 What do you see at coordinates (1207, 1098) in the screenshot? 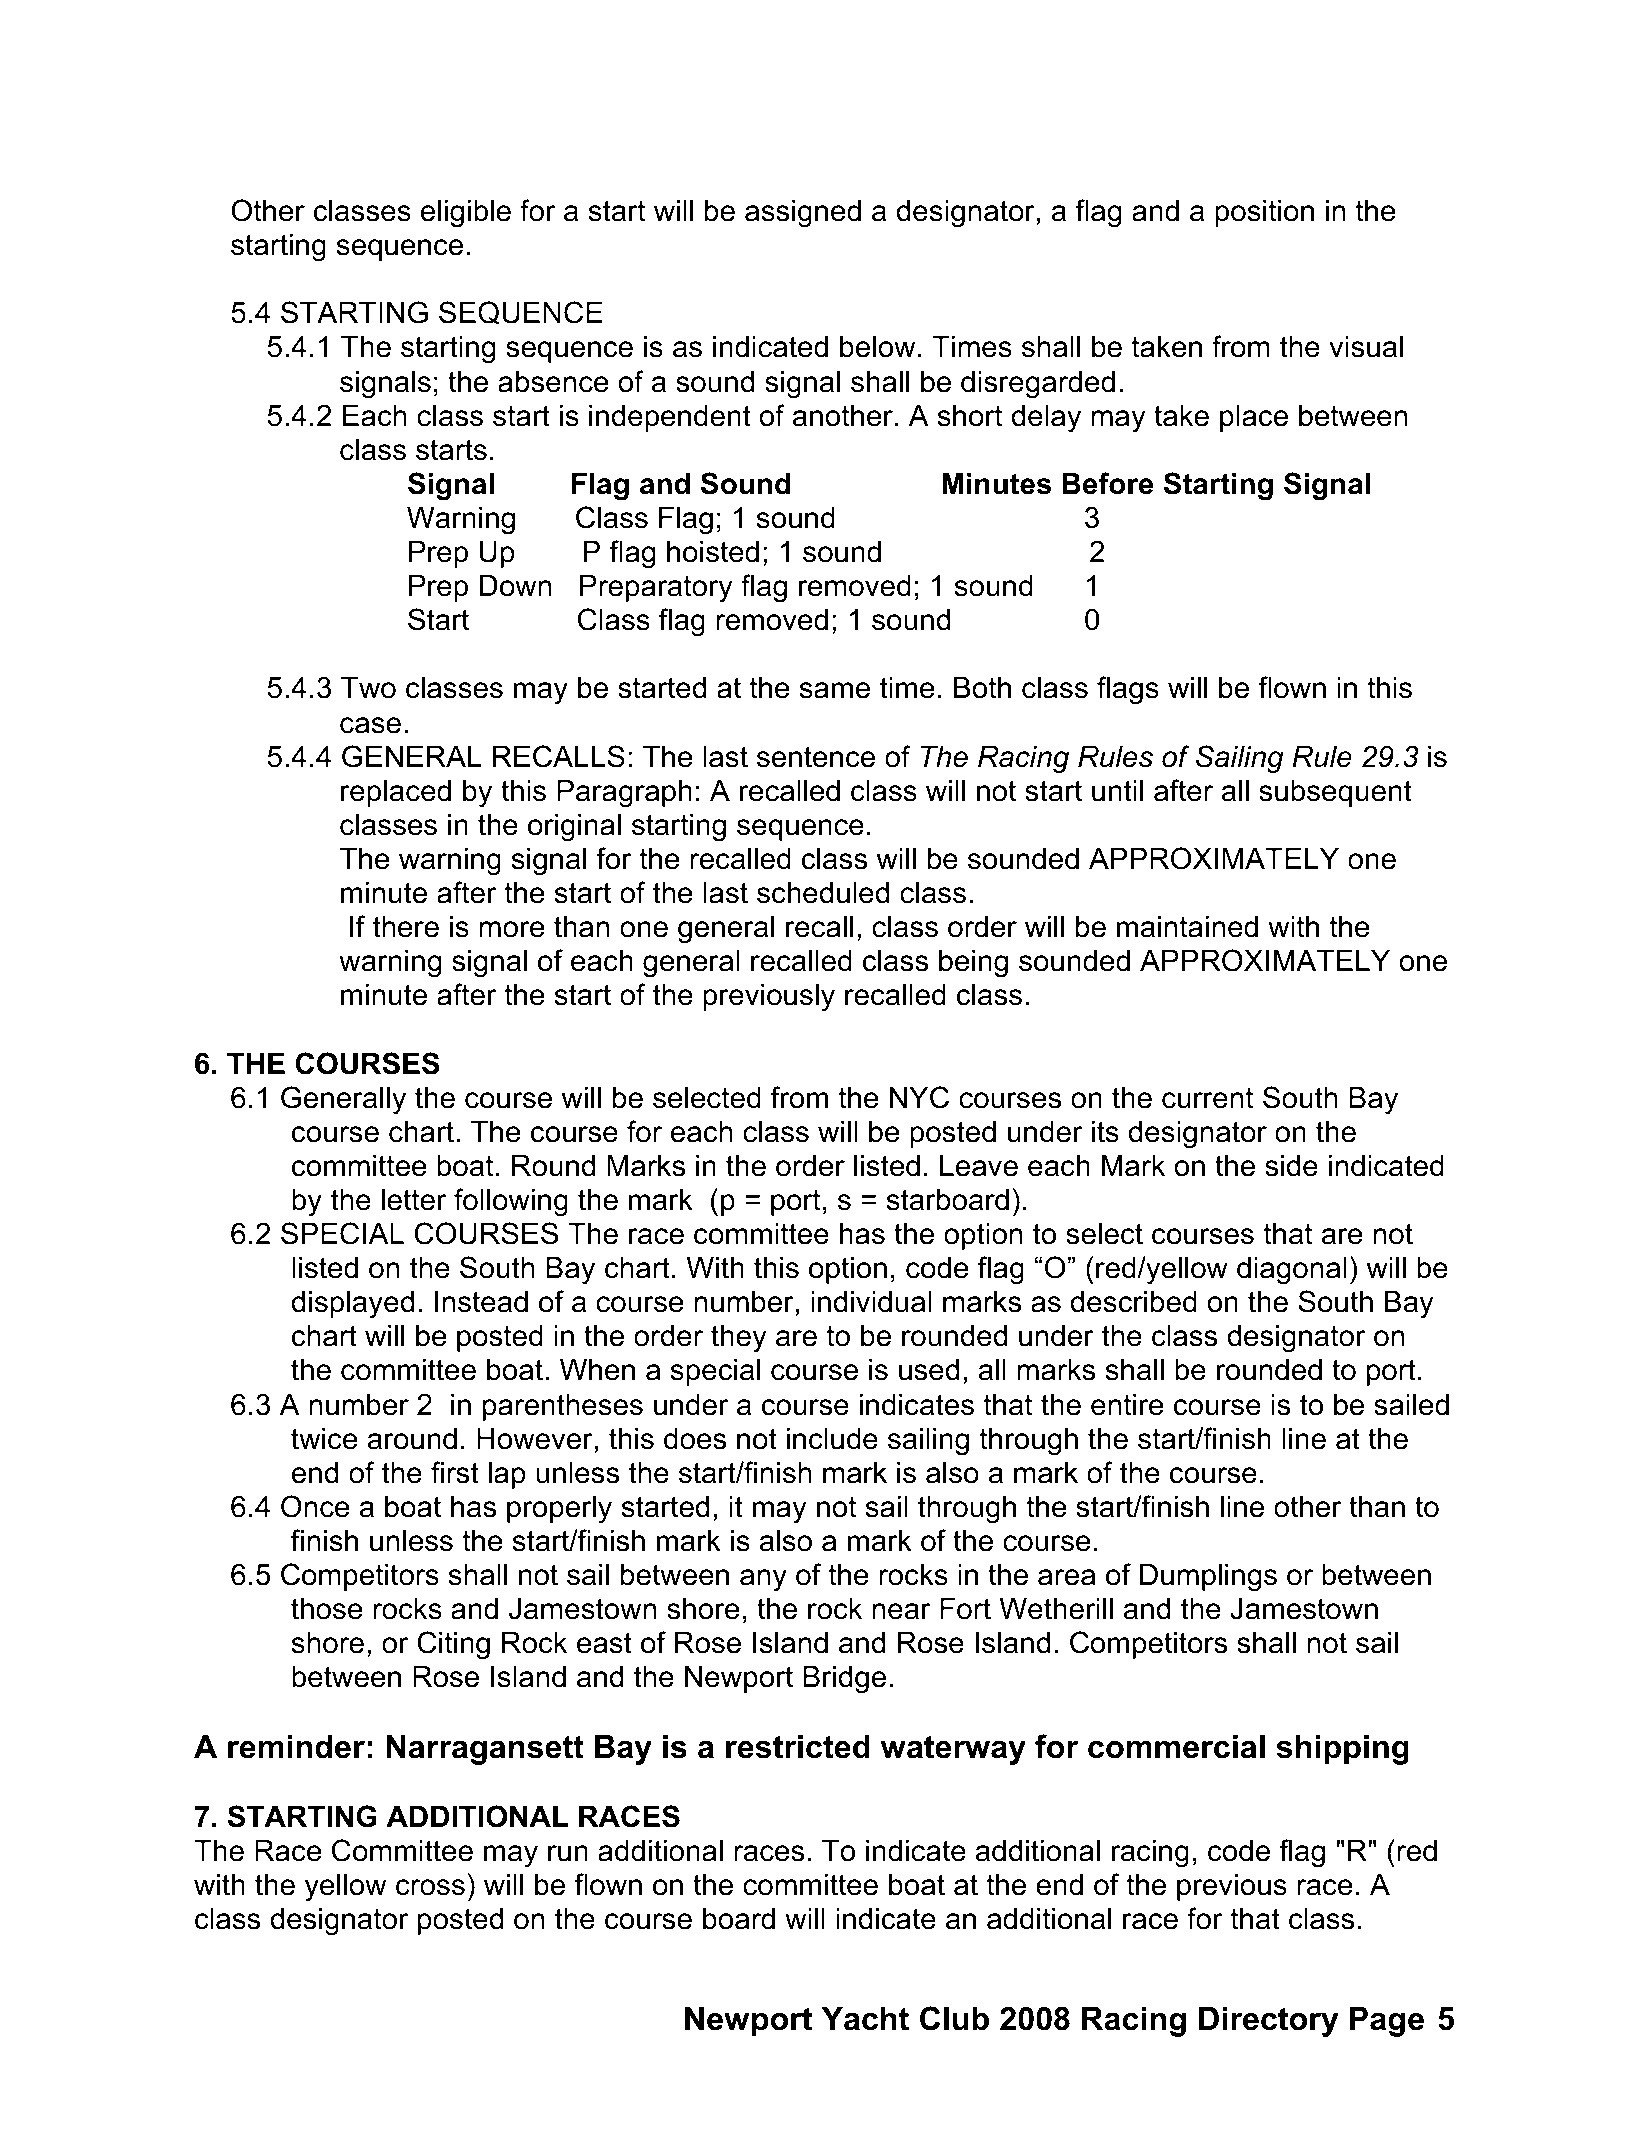
I see `current` at bounding box center [1207, 1098].
